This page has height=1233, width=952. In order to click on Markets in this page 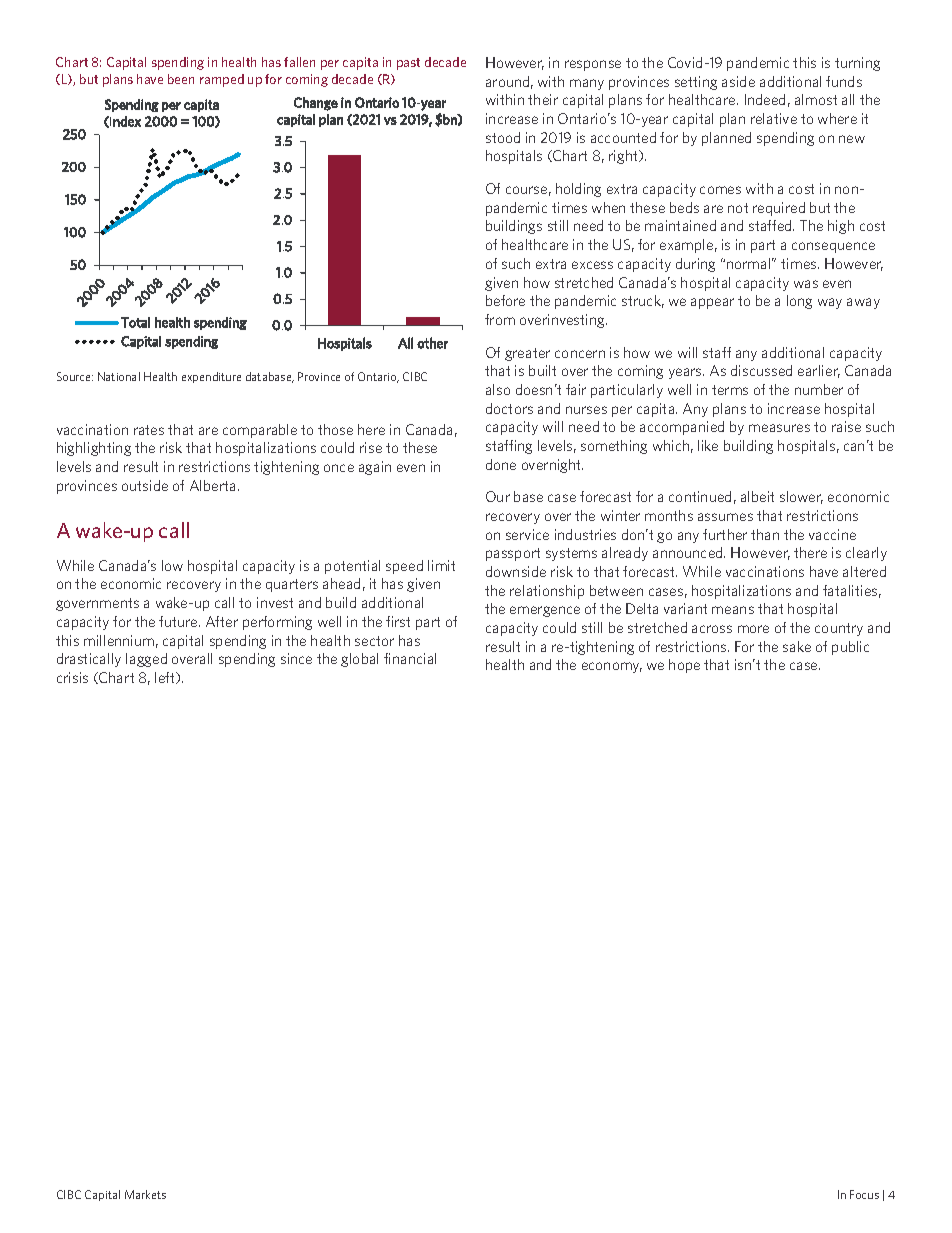, I will do `click(145, 1194)`.
